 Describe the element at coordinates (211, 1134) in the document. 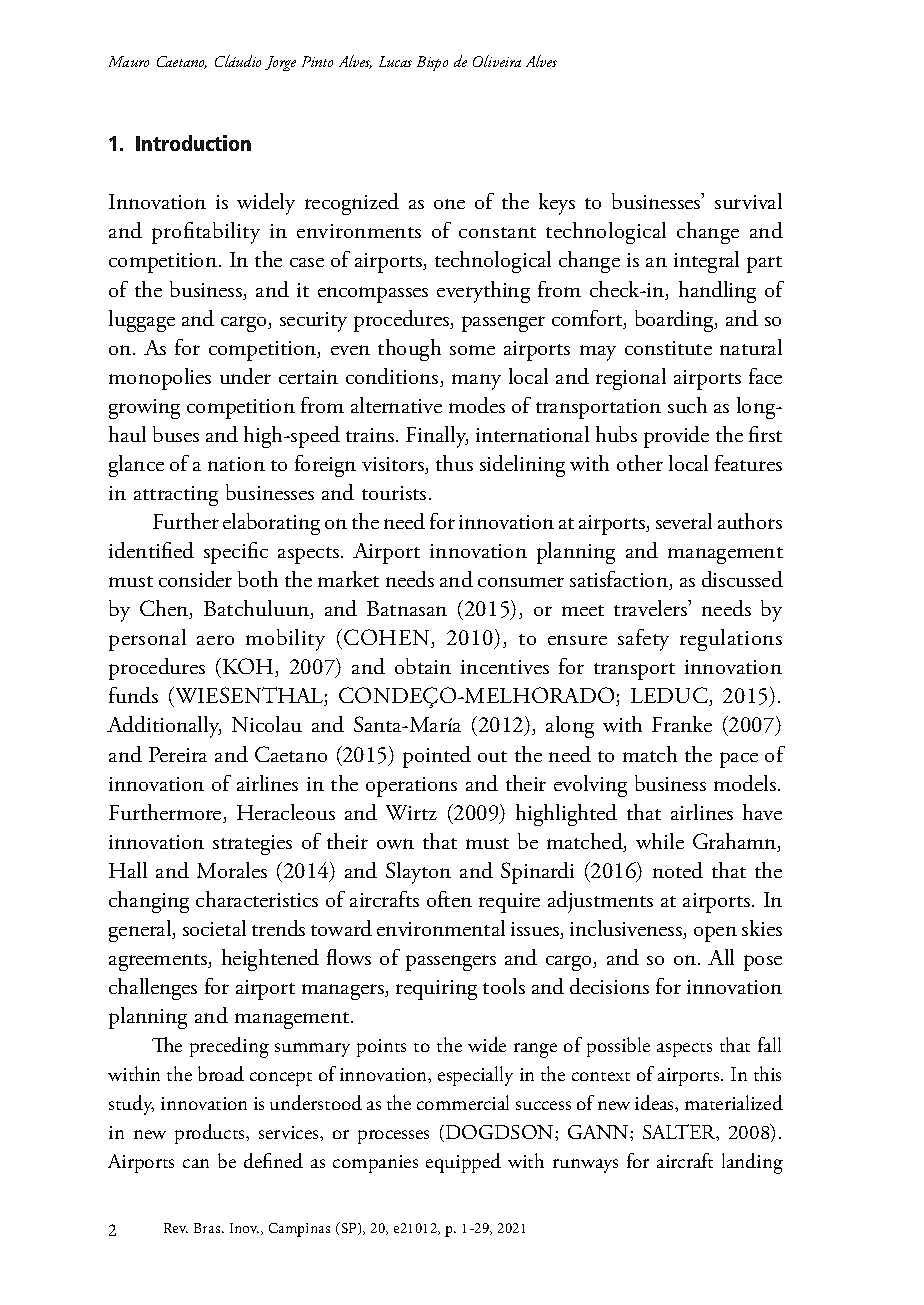

I see `products` at that location.
